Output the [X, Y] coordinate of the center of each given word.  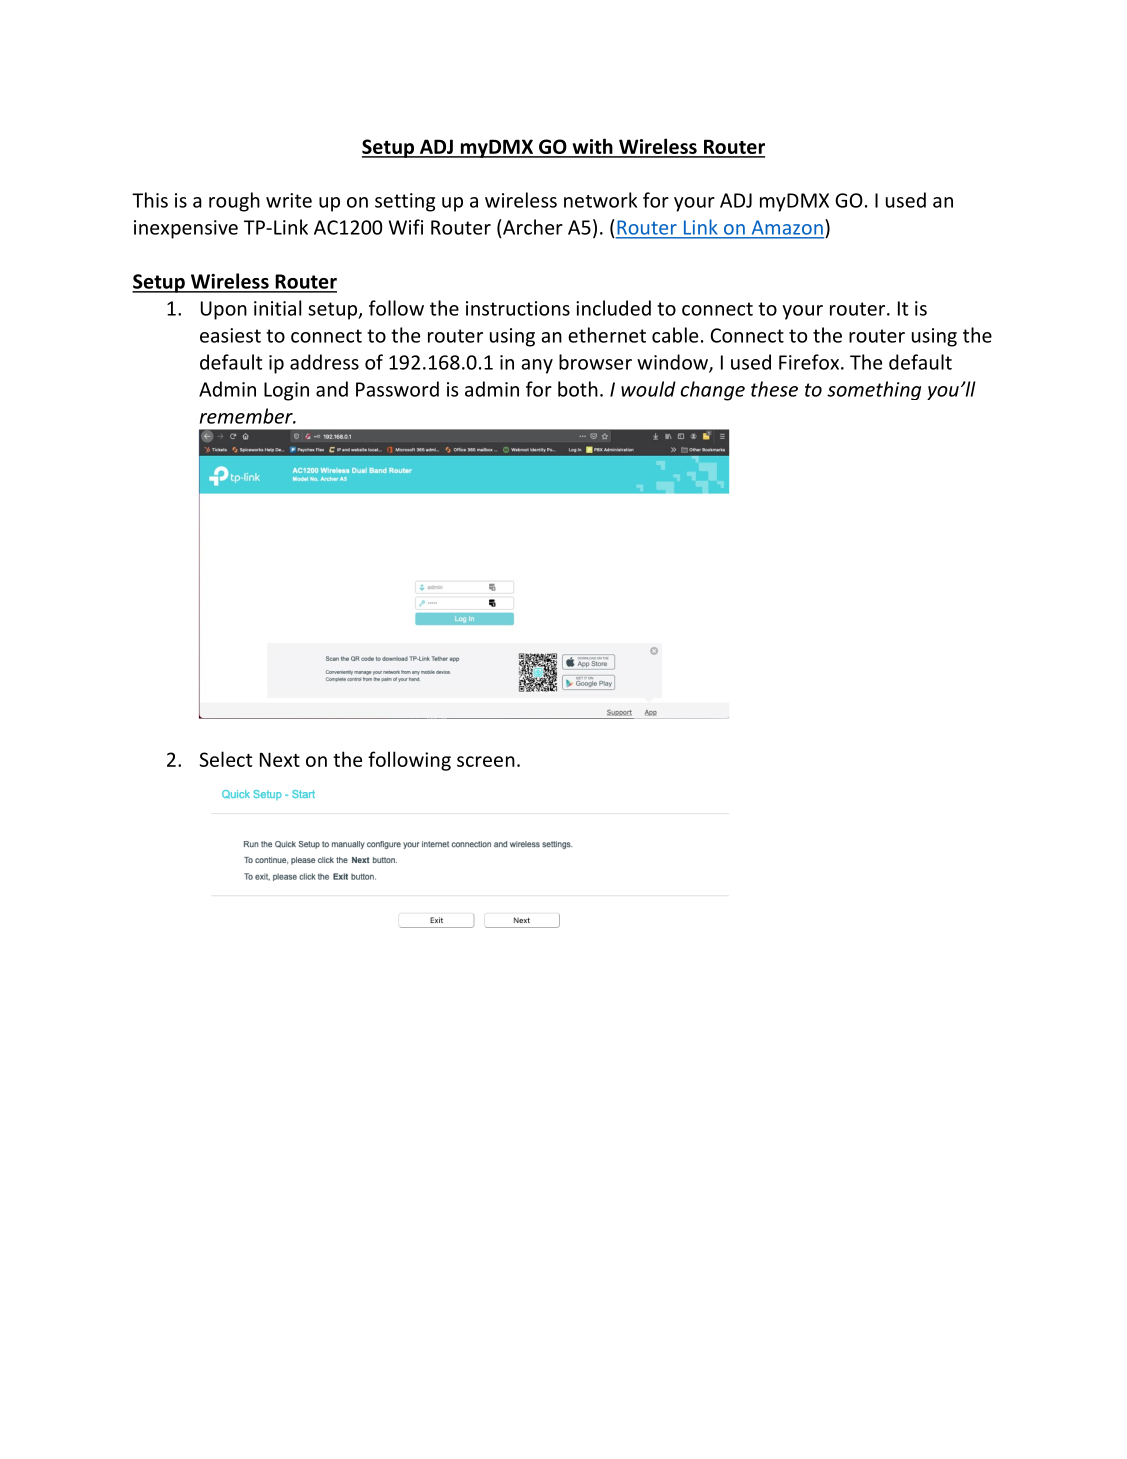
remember [247, 416]
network [600, 200]
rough [234, 202]
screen [486, 761]
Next [280, 759]
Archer [532, 227]
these [774, 389]
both [578, 389]
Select [226, 759]
